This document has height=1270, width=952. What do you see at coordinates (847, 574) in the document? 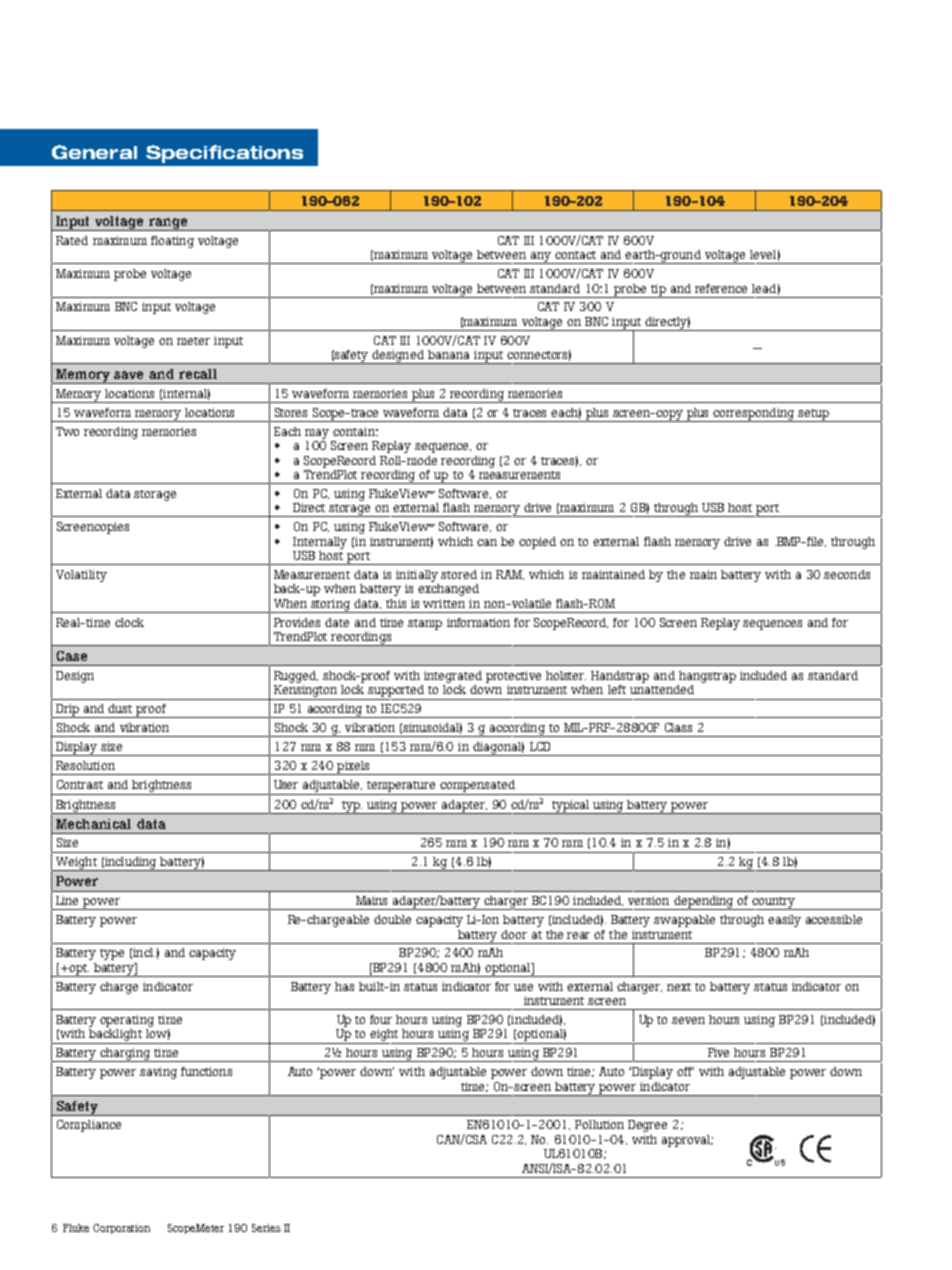
I see `seconds` at bounding box center [847, 574].
